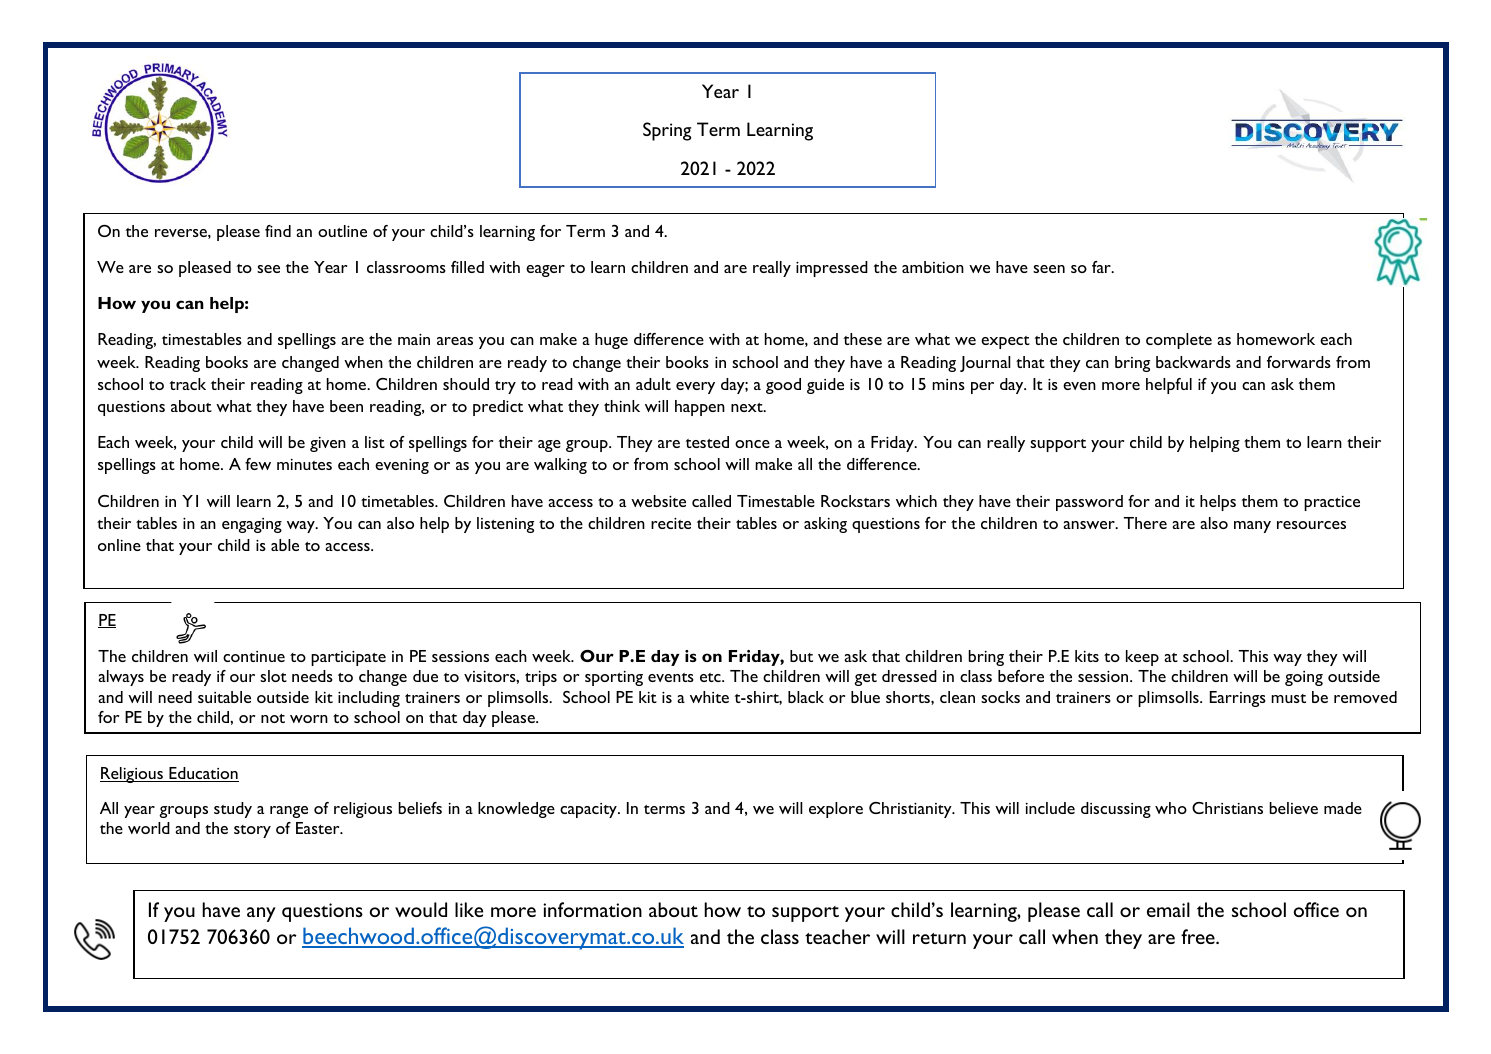 Image resolution: width=1491 pixels, height=1054 pixels. I want to click on far, so click(1102, 267).
